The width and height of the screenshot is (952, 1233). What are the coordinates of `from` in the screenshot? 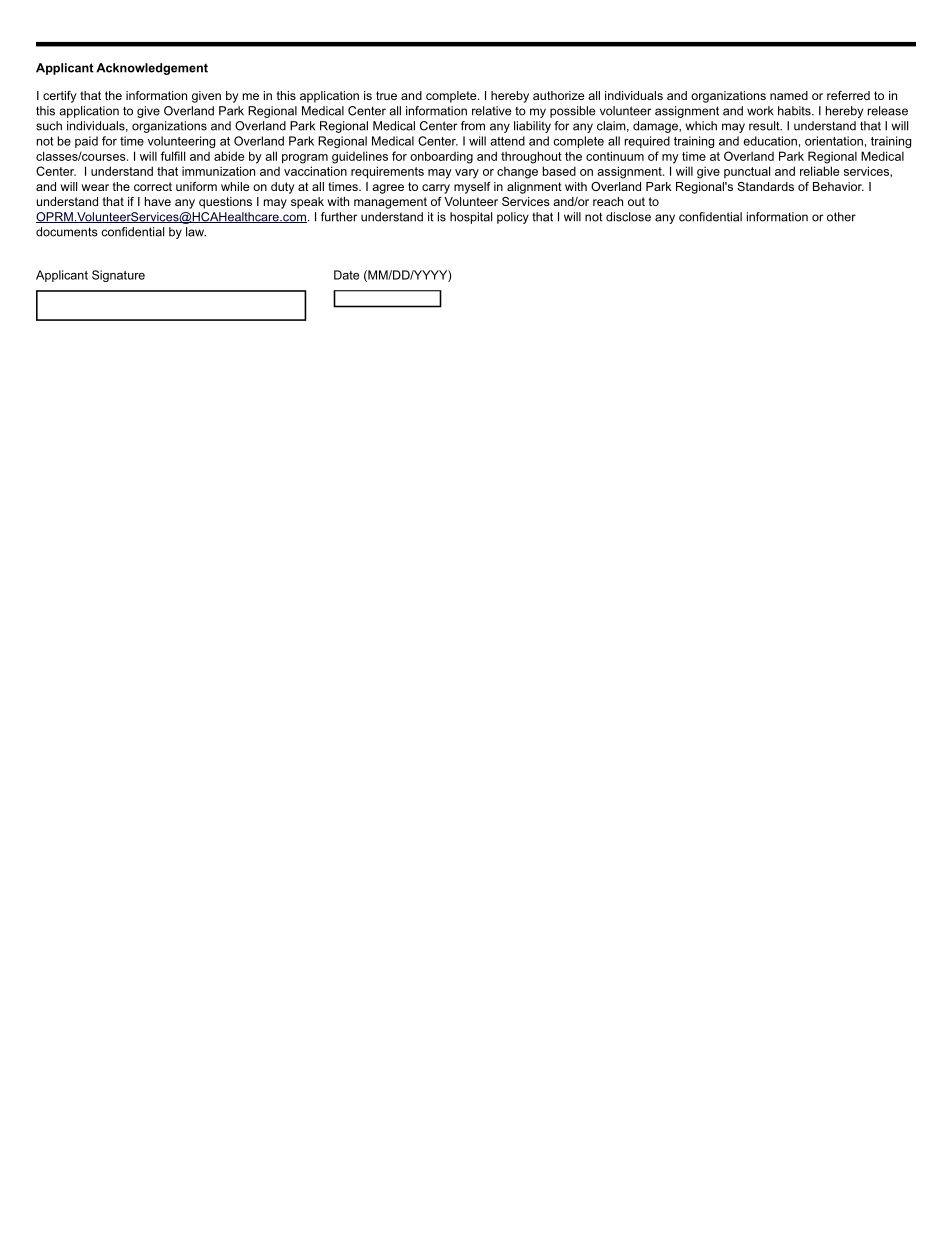 It's located at (473, 126).
